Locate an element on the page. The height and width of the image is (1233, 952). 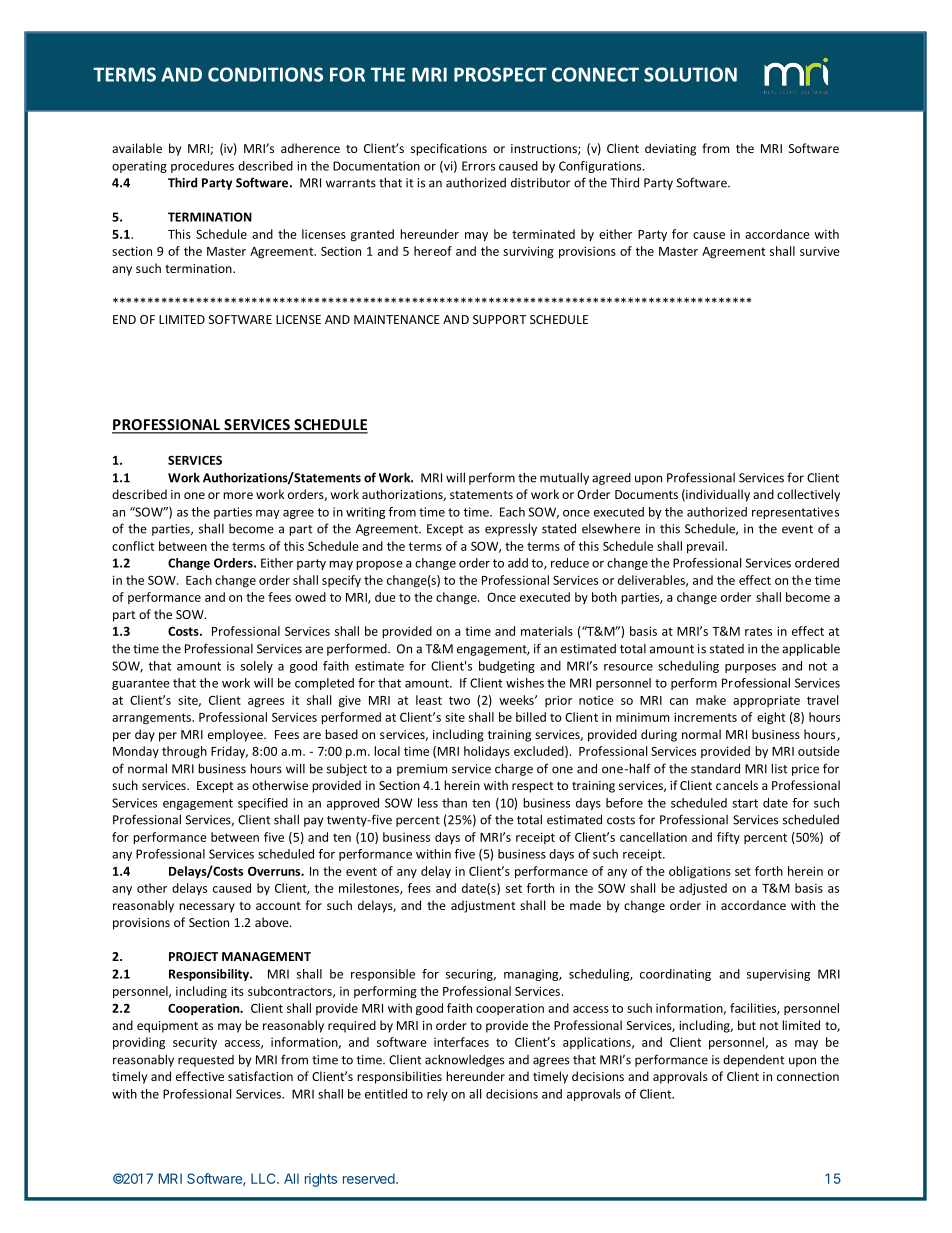
CONDITIONS is located at coordinates (265, 74).
